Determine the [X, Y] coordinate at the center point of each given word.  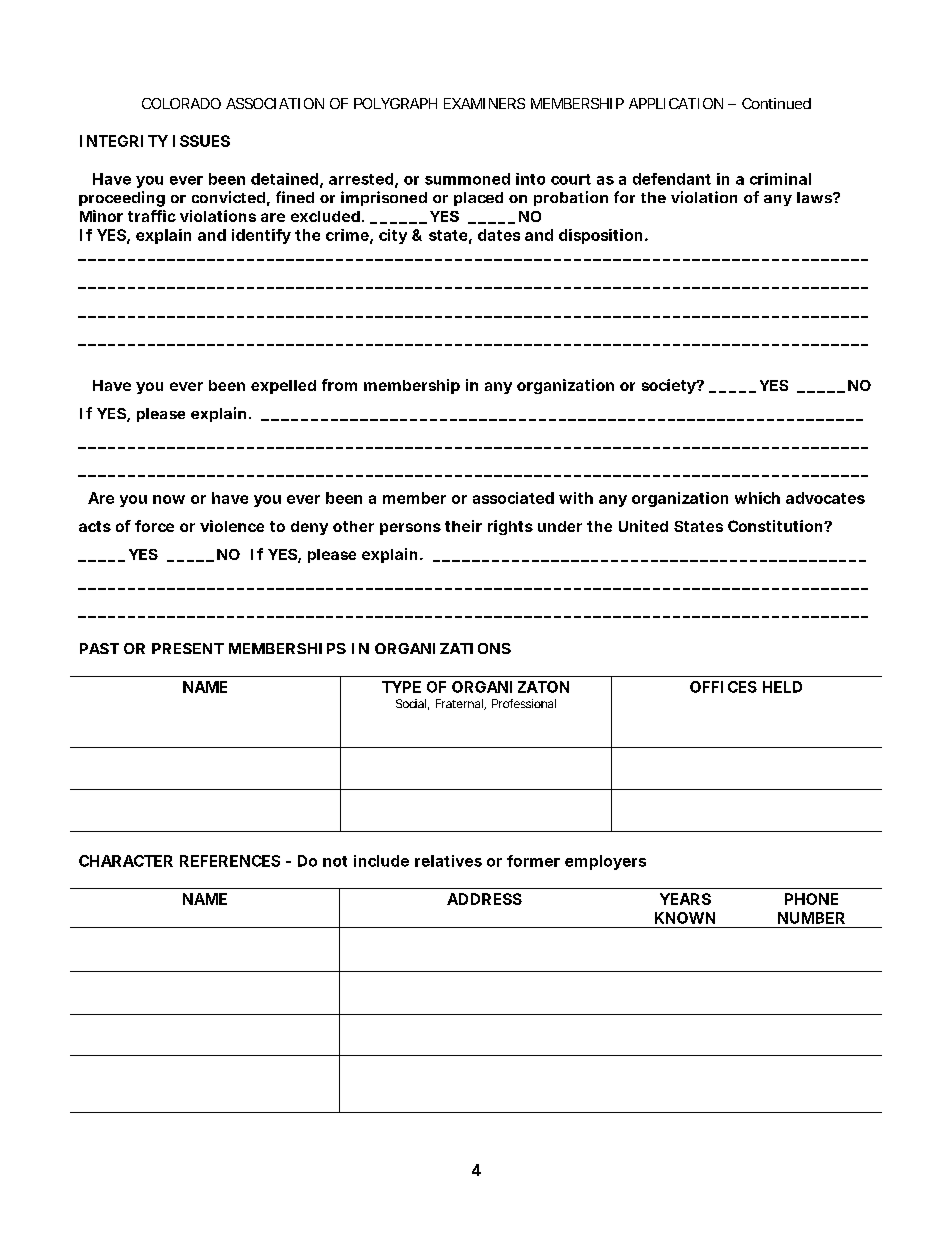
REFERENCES [230, 861]
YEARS [685, 899]
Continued [776, 103]
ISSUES [201, 141]
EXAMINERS [484, 103]
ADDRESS [484, 899]
